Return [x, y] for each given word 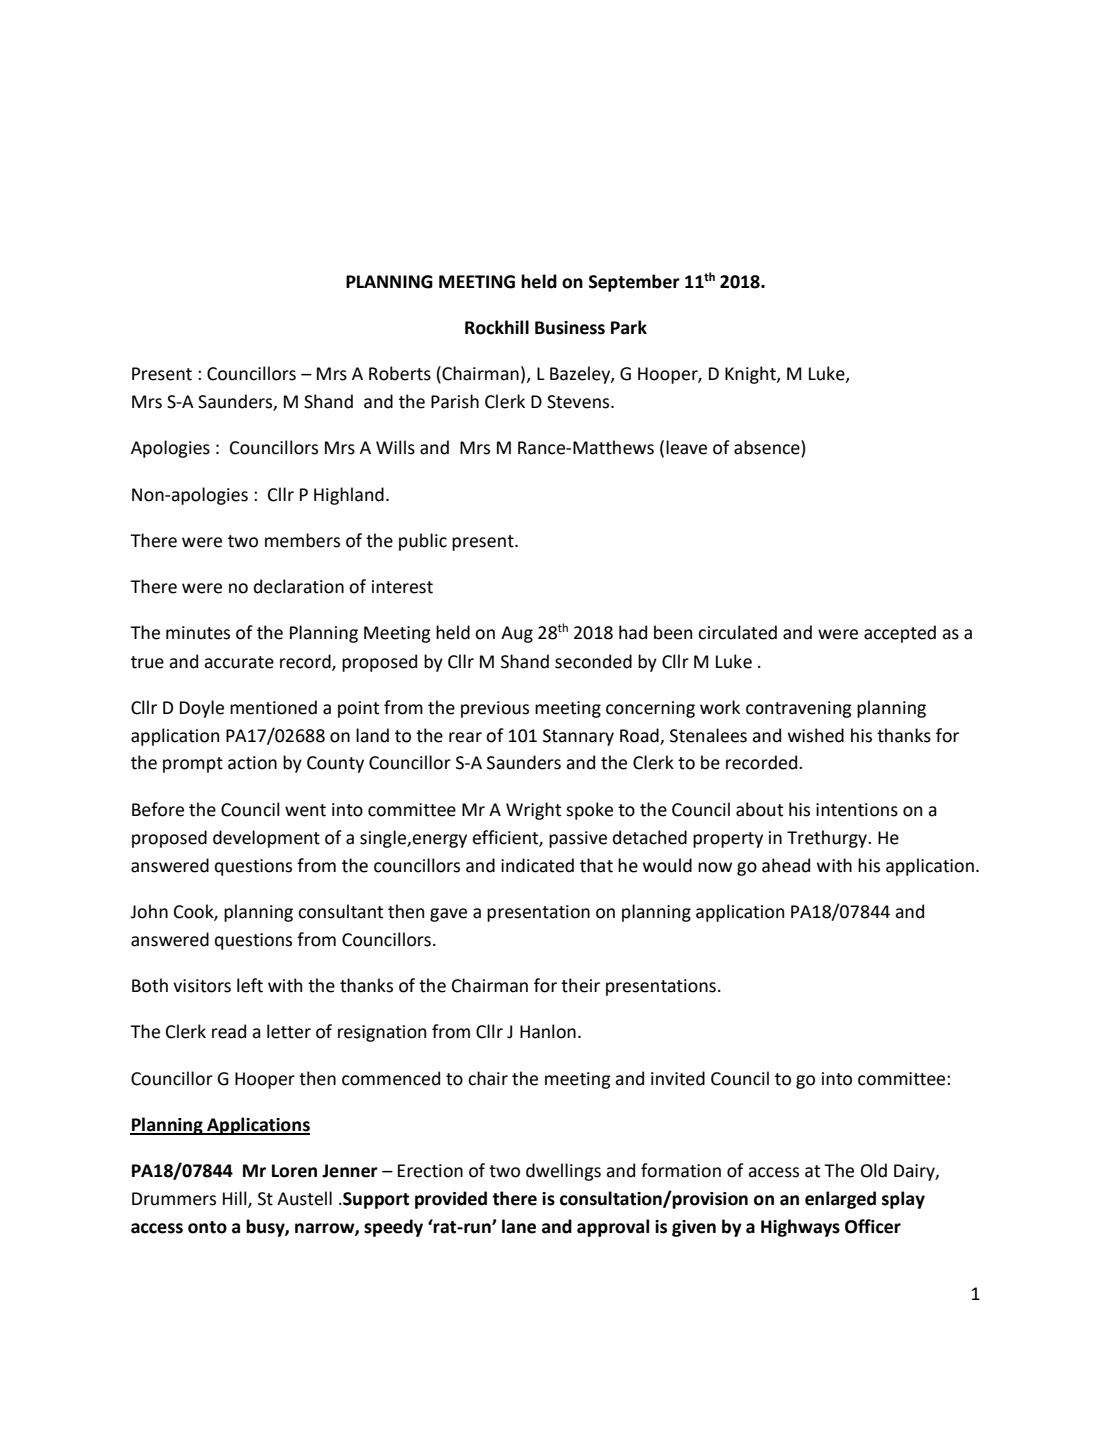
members [302, 540]
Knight [751, 375]
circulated [737, 632]
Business [570, 328]
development [266, 839]
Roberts [400, 373]
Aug [517, 634]
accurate [239, 662]
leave [686, 447]
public [423, 542]
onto [207, 1227]
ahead [786, 865]
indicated [537, 865]
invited [678, 1078]
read [229, 1031]
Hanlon [548, 1031]
